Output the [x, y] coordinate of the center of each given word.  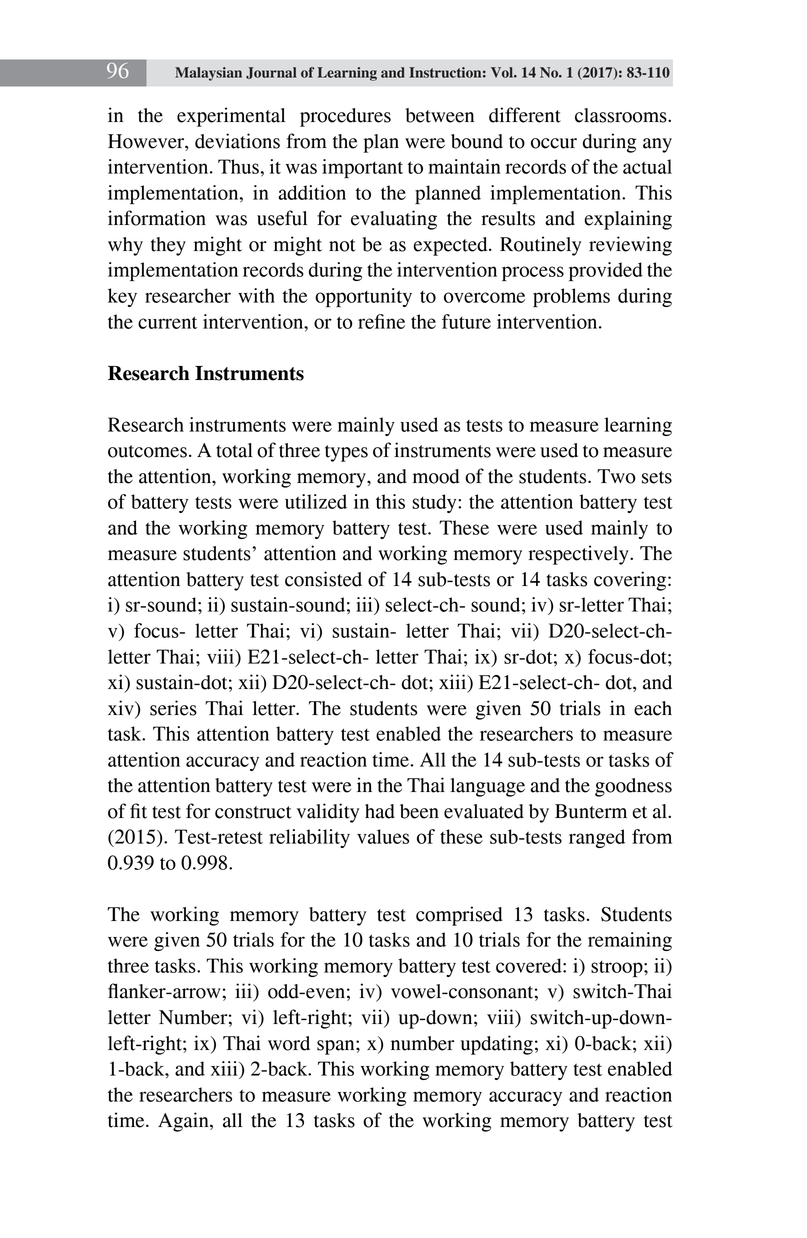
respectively [580, 555]
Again [184, 1122]
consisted [323, 579]
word [289, 1043]
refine [381, 321]
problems [571, 297]
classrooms [622, 115]
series [173, 708]
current [167, 322]
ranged [597, 838]
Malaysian [208, 74]
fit [138, 811]
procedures [345, 117]
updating [497, 1045]
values [383, 836]
